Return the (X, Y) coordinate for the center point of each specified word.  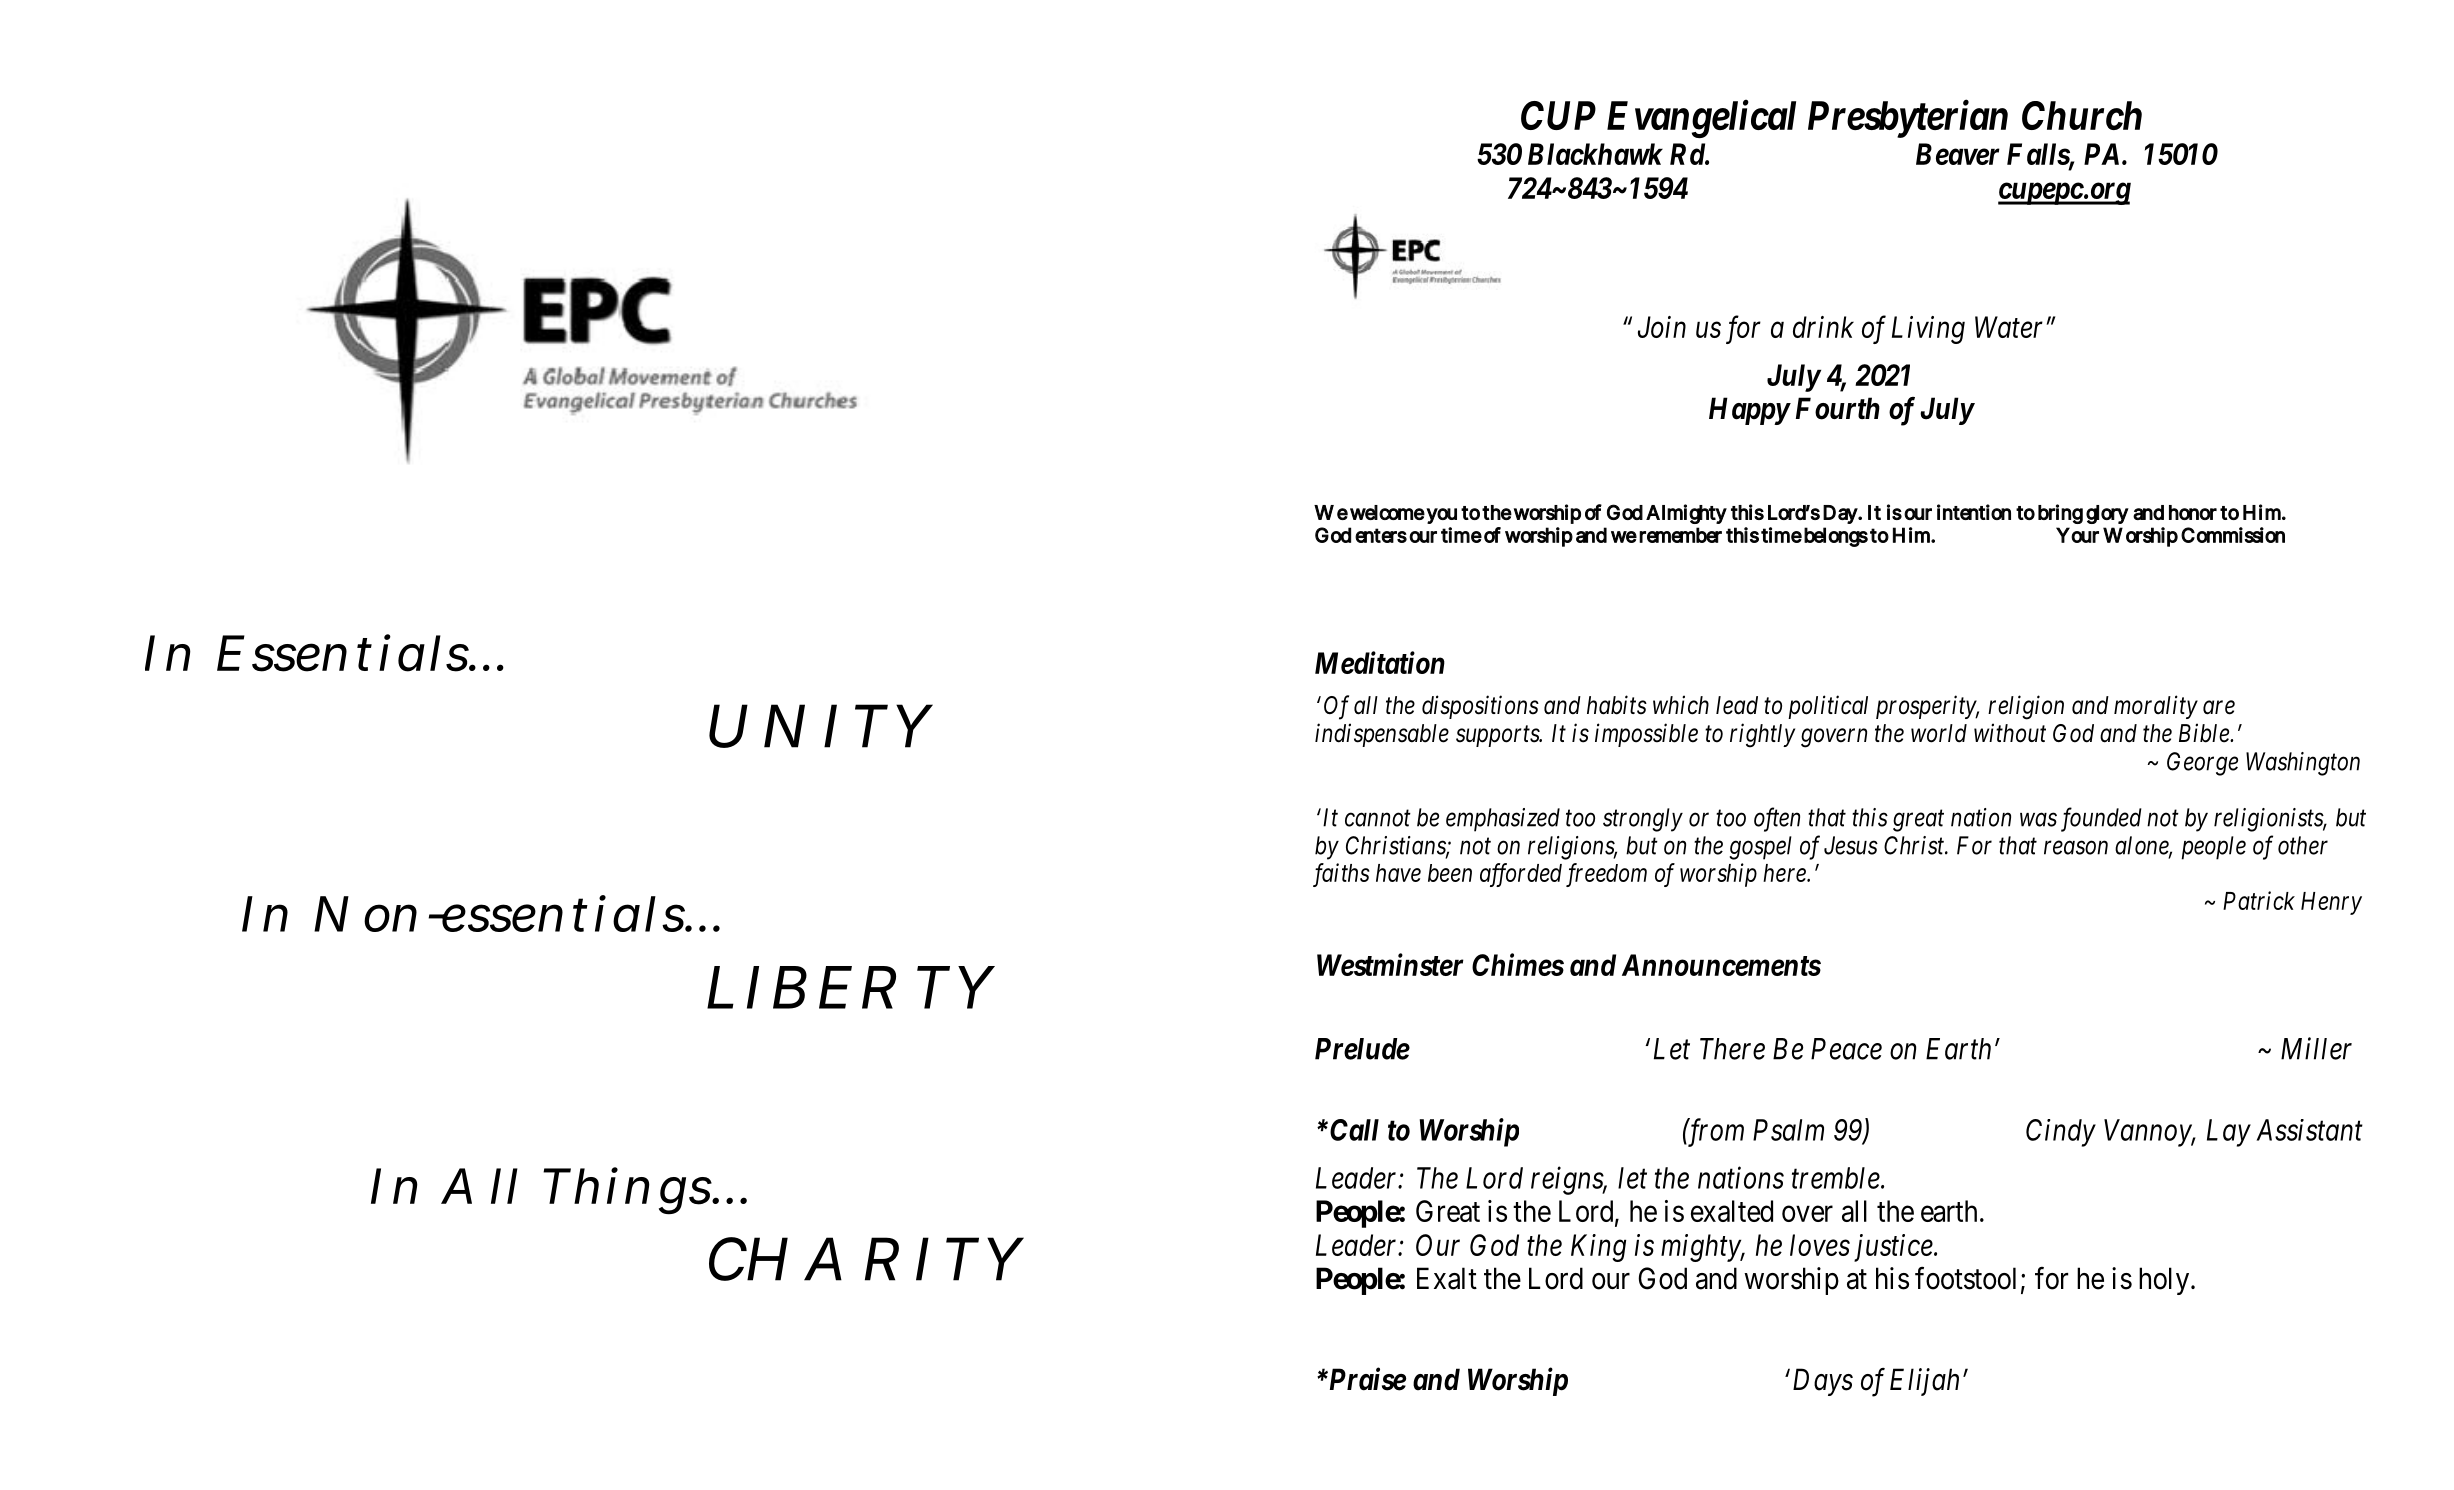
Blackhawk (1595, 154)
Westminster (1390, 964)
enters (1381, 535)
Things (627, 1191)
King (1598, 1248)
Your (2077, 535)
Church (2082, 115)
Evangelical (1701, 119)
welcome (1387, 512)
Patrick (2259, 900)
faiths (1341, 875)
